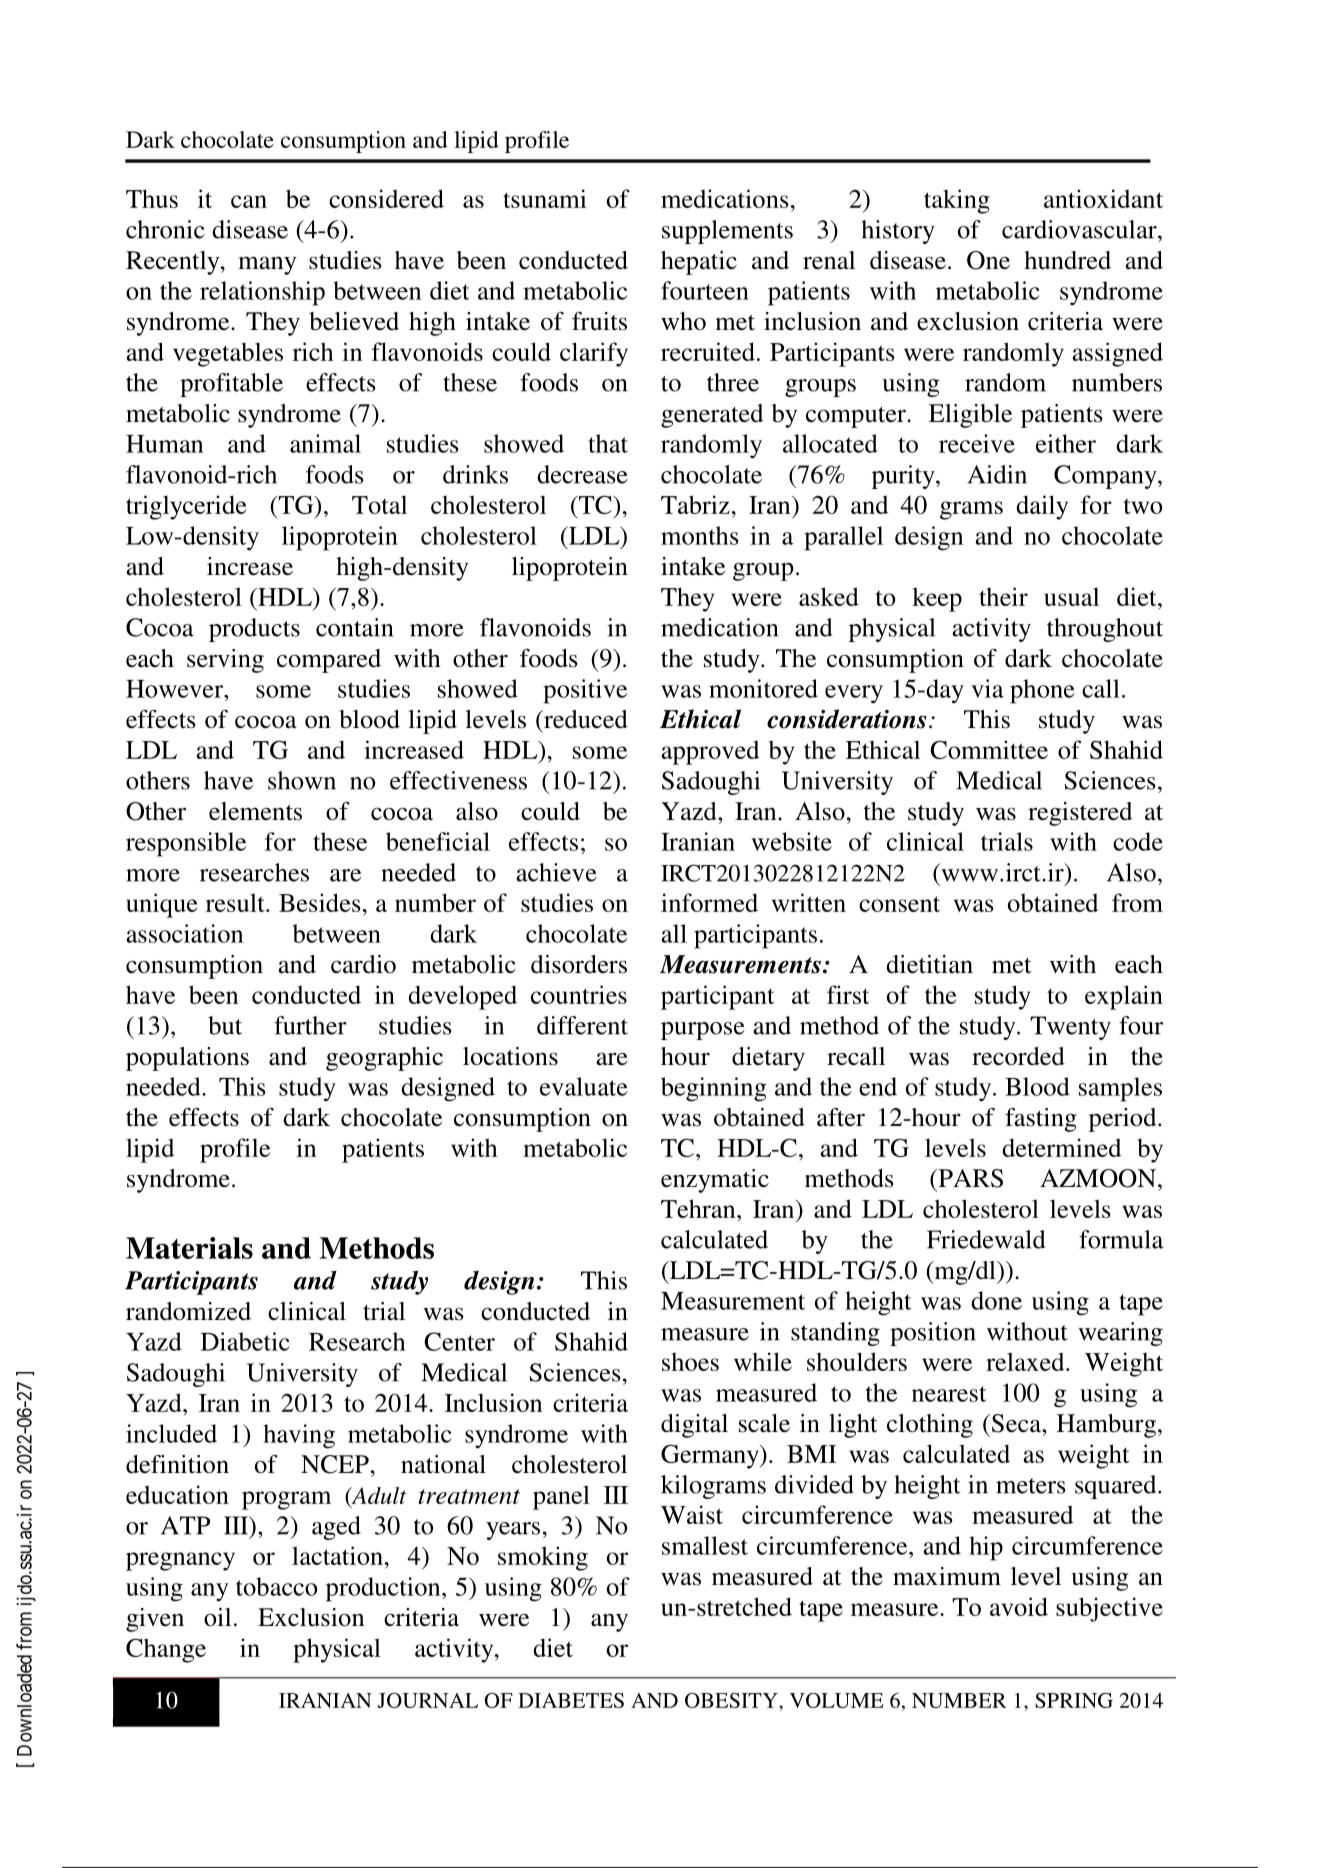  What do you see at coordinates (571, 1700) in the image?
I see `DIABETES` at bounding box center [571, 1700].
